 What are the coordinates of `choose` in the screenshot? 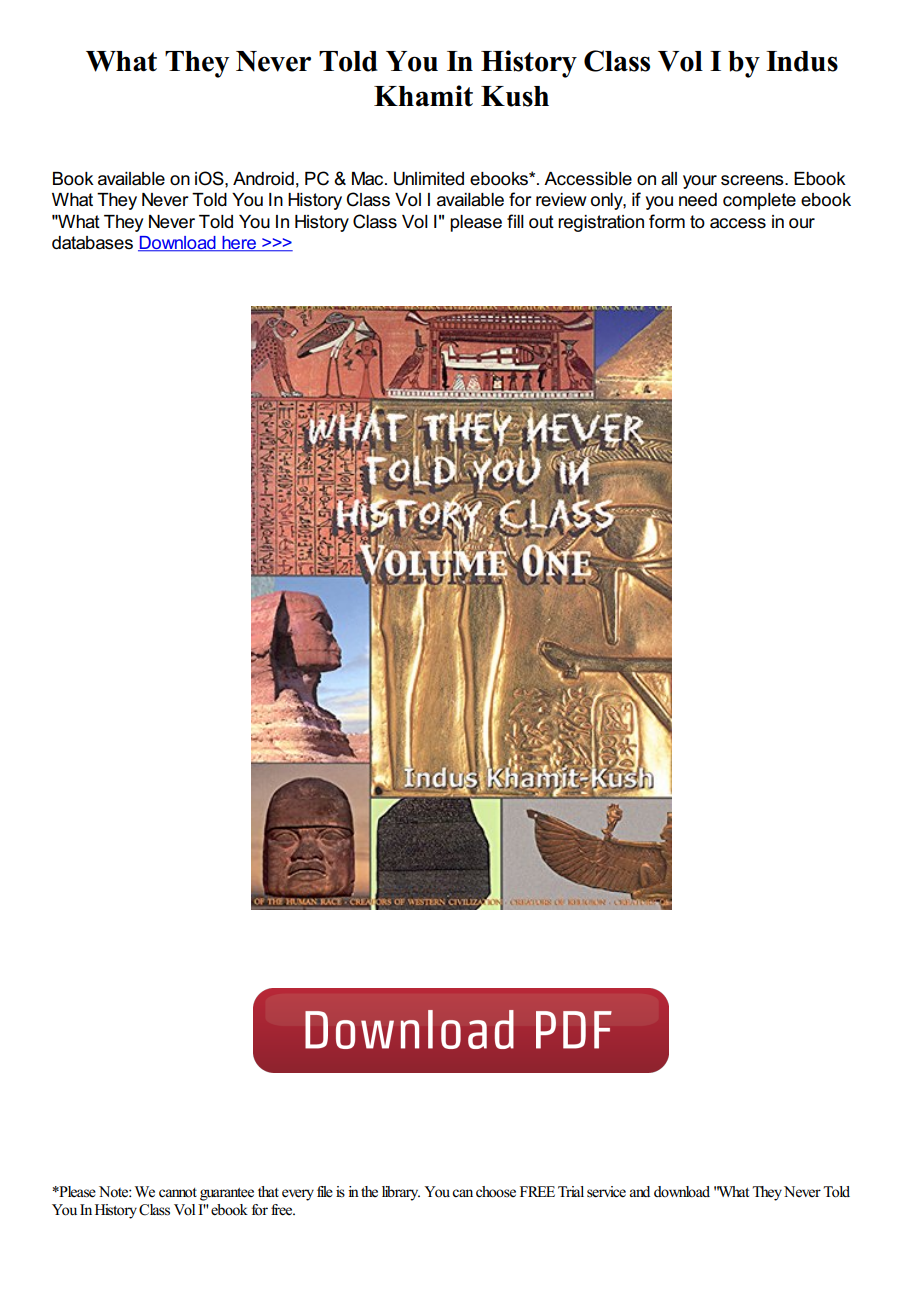 It's located at (496, 1192).
